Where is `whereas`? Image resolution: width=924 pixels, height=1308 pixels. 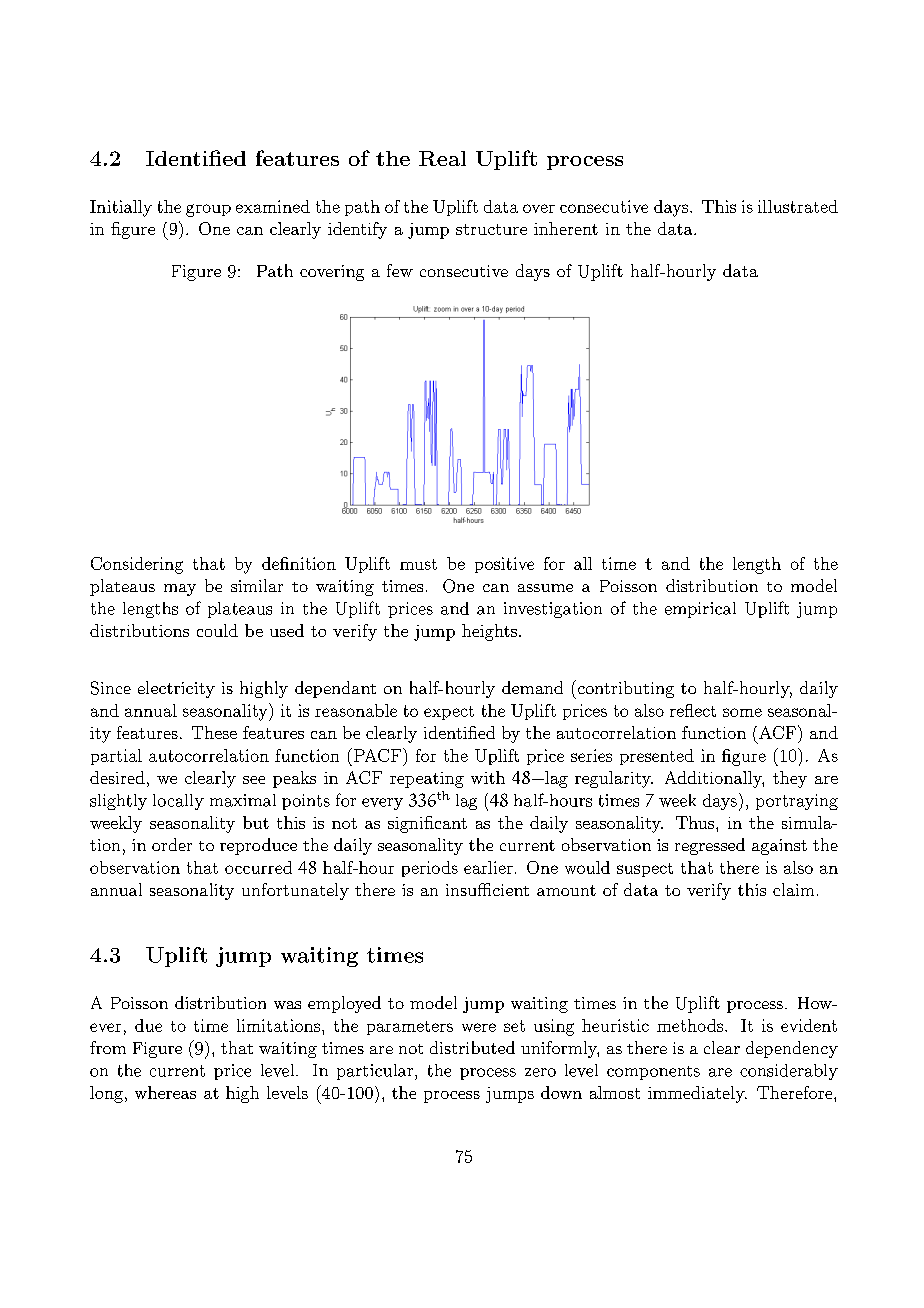
whereas is located at coordinates (165, 1092).
